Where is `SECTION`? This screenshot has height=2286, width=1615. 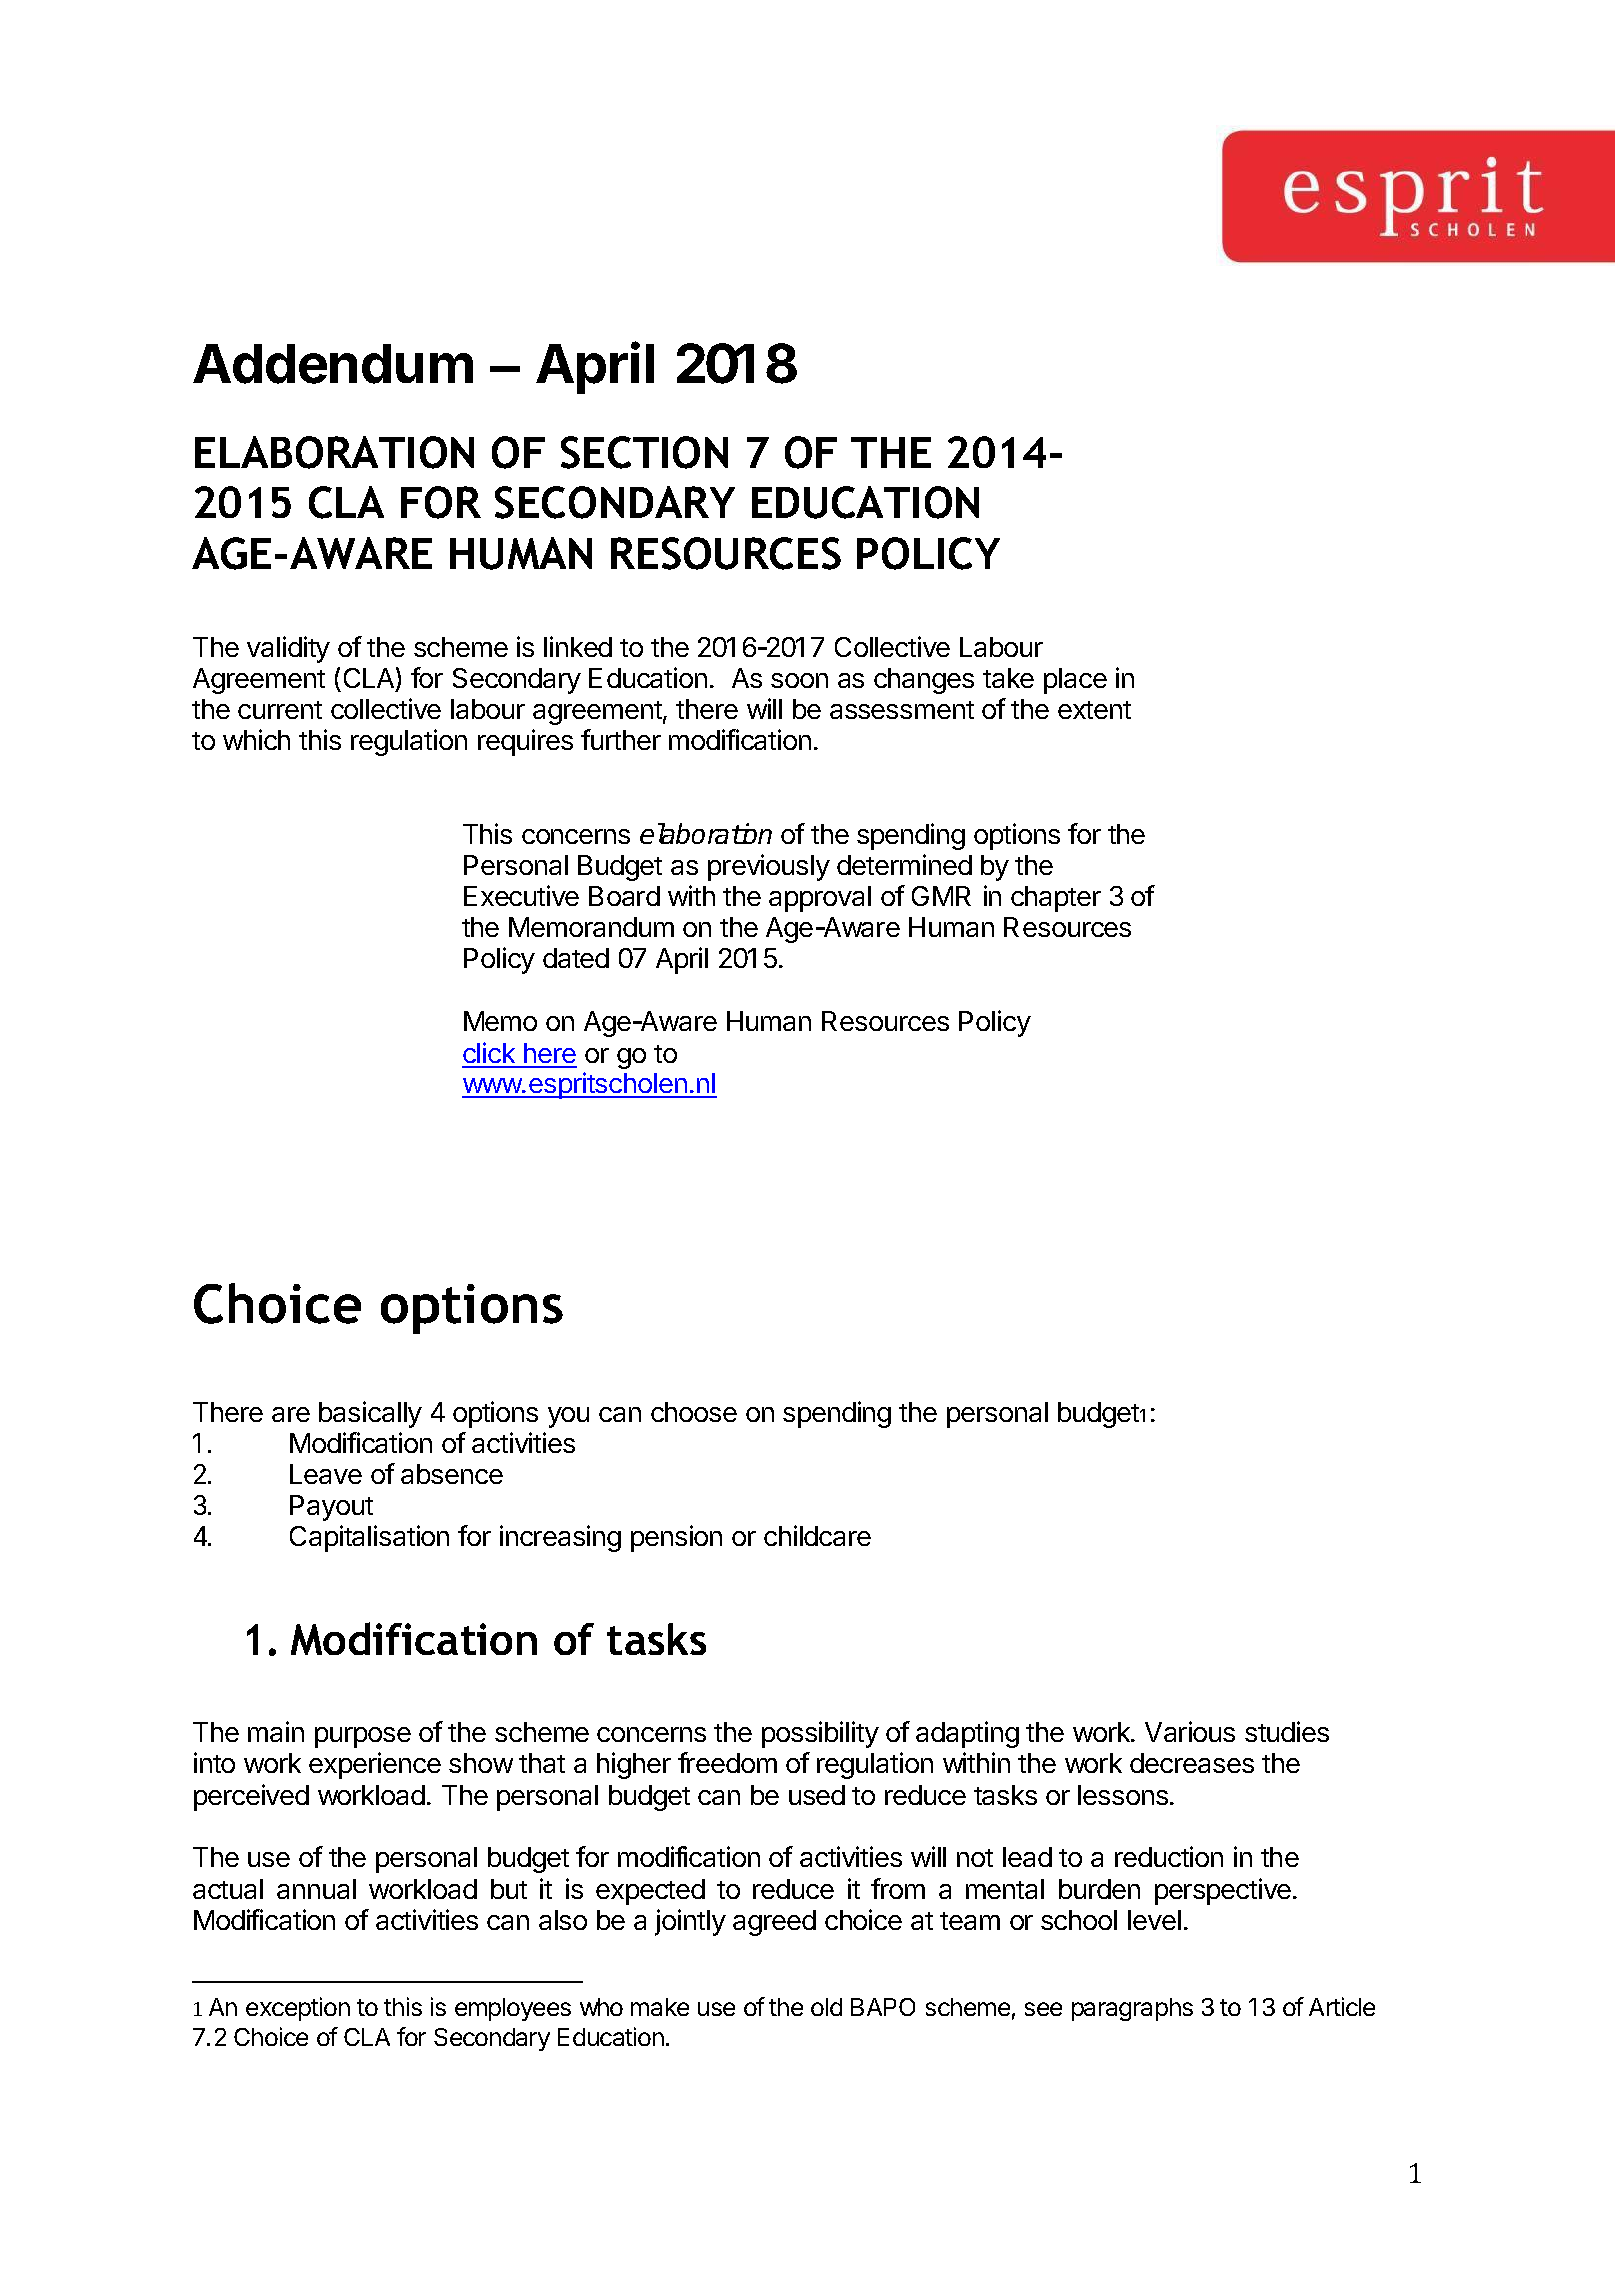
SECTION is located at coordinates (644, 452).
